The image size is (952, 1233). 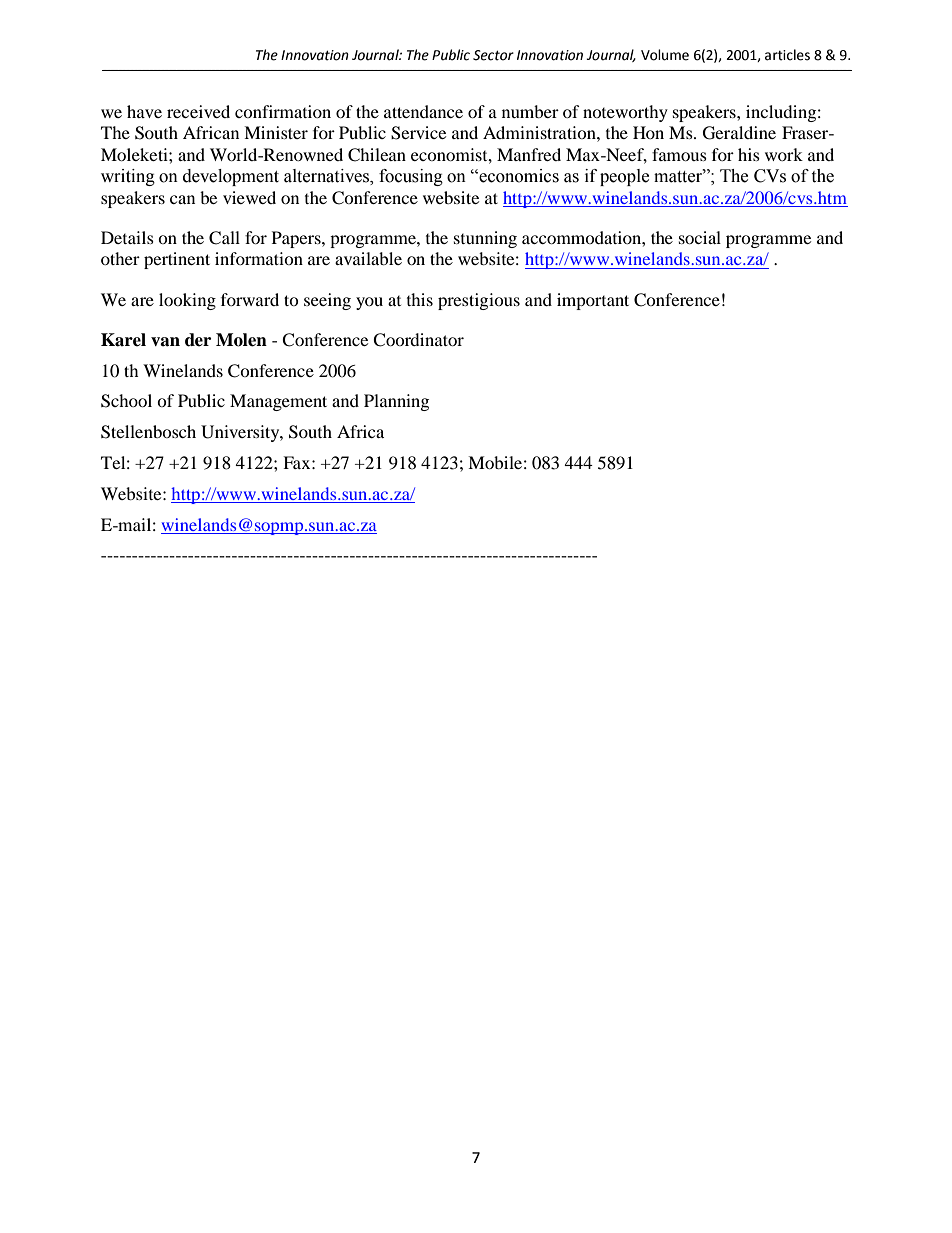 I want to click on Sector, so click(x=493, y=55).
